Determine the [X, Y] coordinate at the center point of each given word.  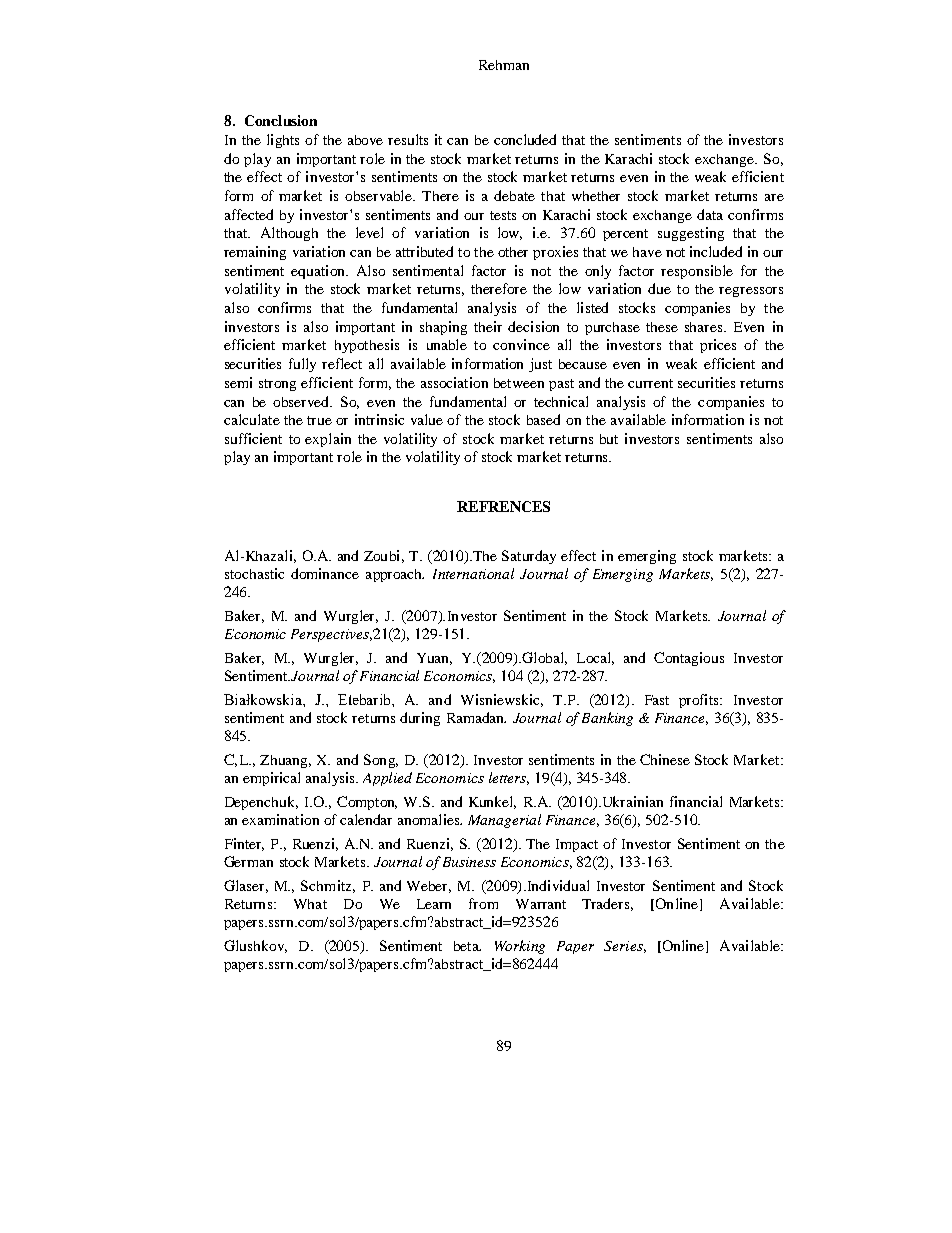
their [488, 326]
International [473, 573]
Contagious [689, 659]
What [310, 904]
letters [509, 778]
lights [283, 141]
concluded [525, 139]
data [710, 214]
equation [319, 272]
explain [328, 440]
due [659, 288]
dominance [325, 573]
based [543, 419]
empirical [271, 779]
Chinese [665, 759]
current [650, 383]
